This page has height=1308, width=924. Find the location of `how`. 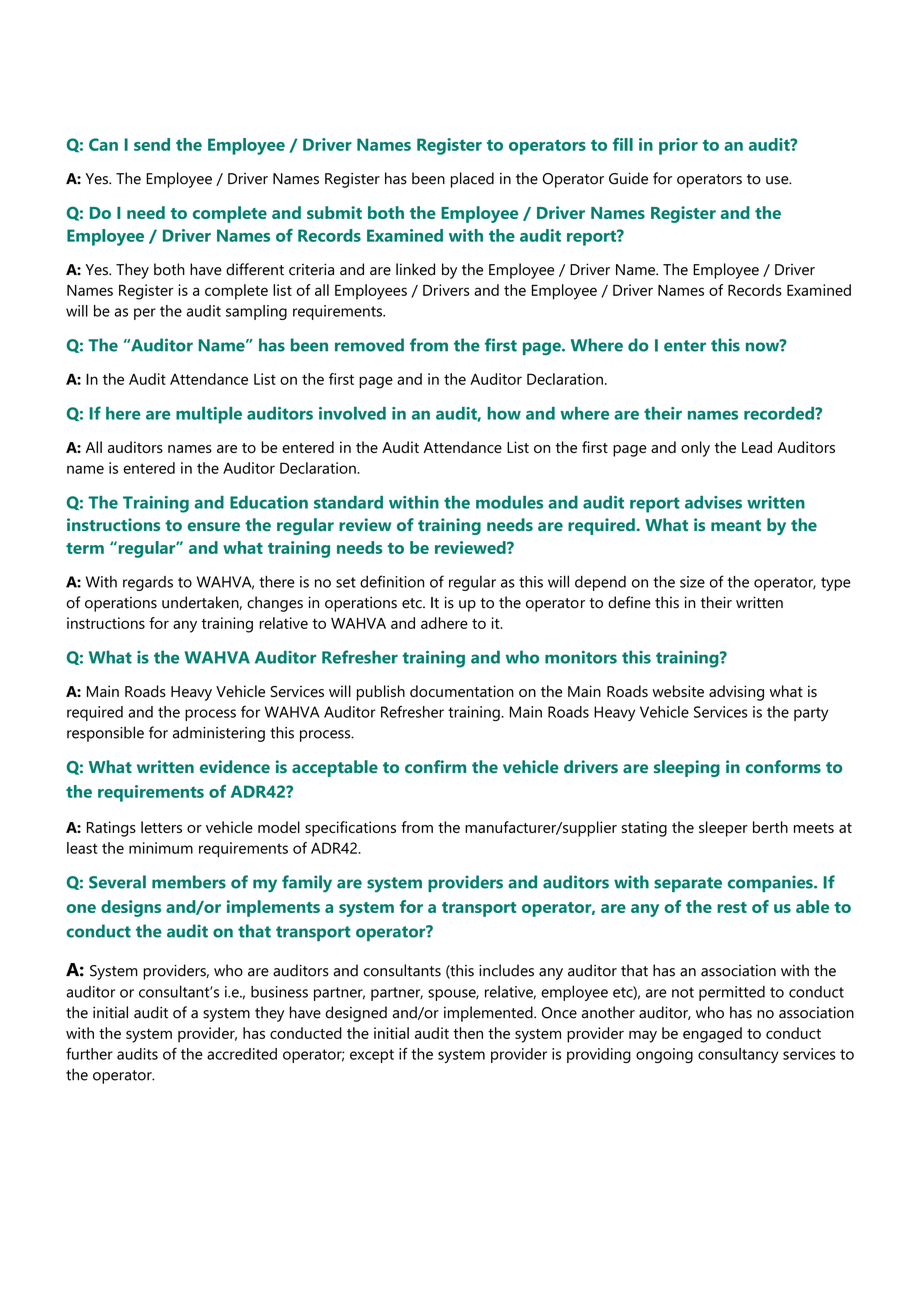

how is located at coordinates (504, 413).
